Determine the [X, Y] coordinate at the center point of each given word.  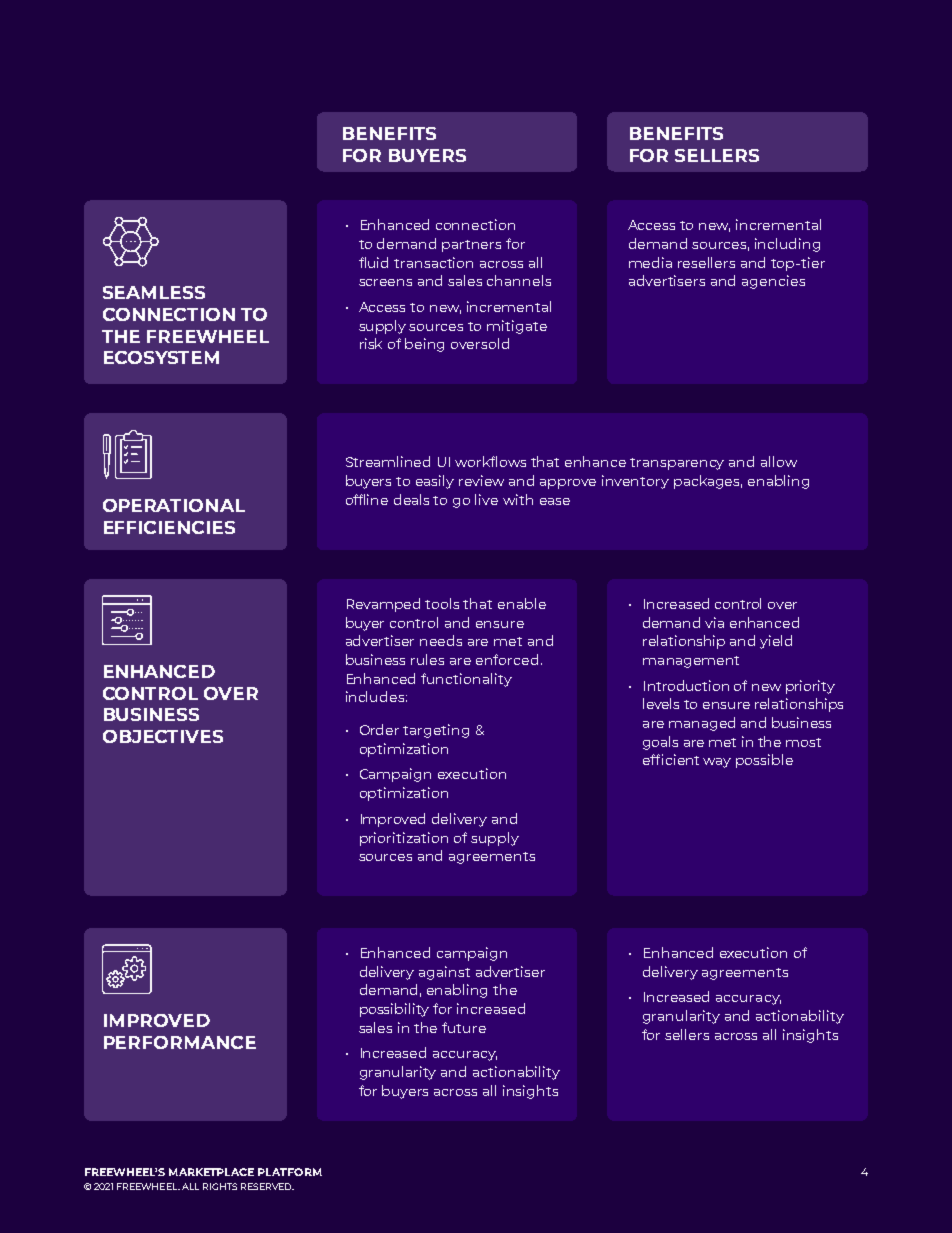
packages [708, 482]
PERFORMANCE [180, 1042]
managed [702, 724]
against [444, 973]
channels [519, 280]
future [464, 1027]
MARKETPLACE [211, 1172]
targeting [436, 731]
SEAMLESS [154, 292]
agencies [773, 282]
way [717, 763]
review [481, 480]
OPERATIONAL [174, 505]
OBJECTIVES [163, 736]
